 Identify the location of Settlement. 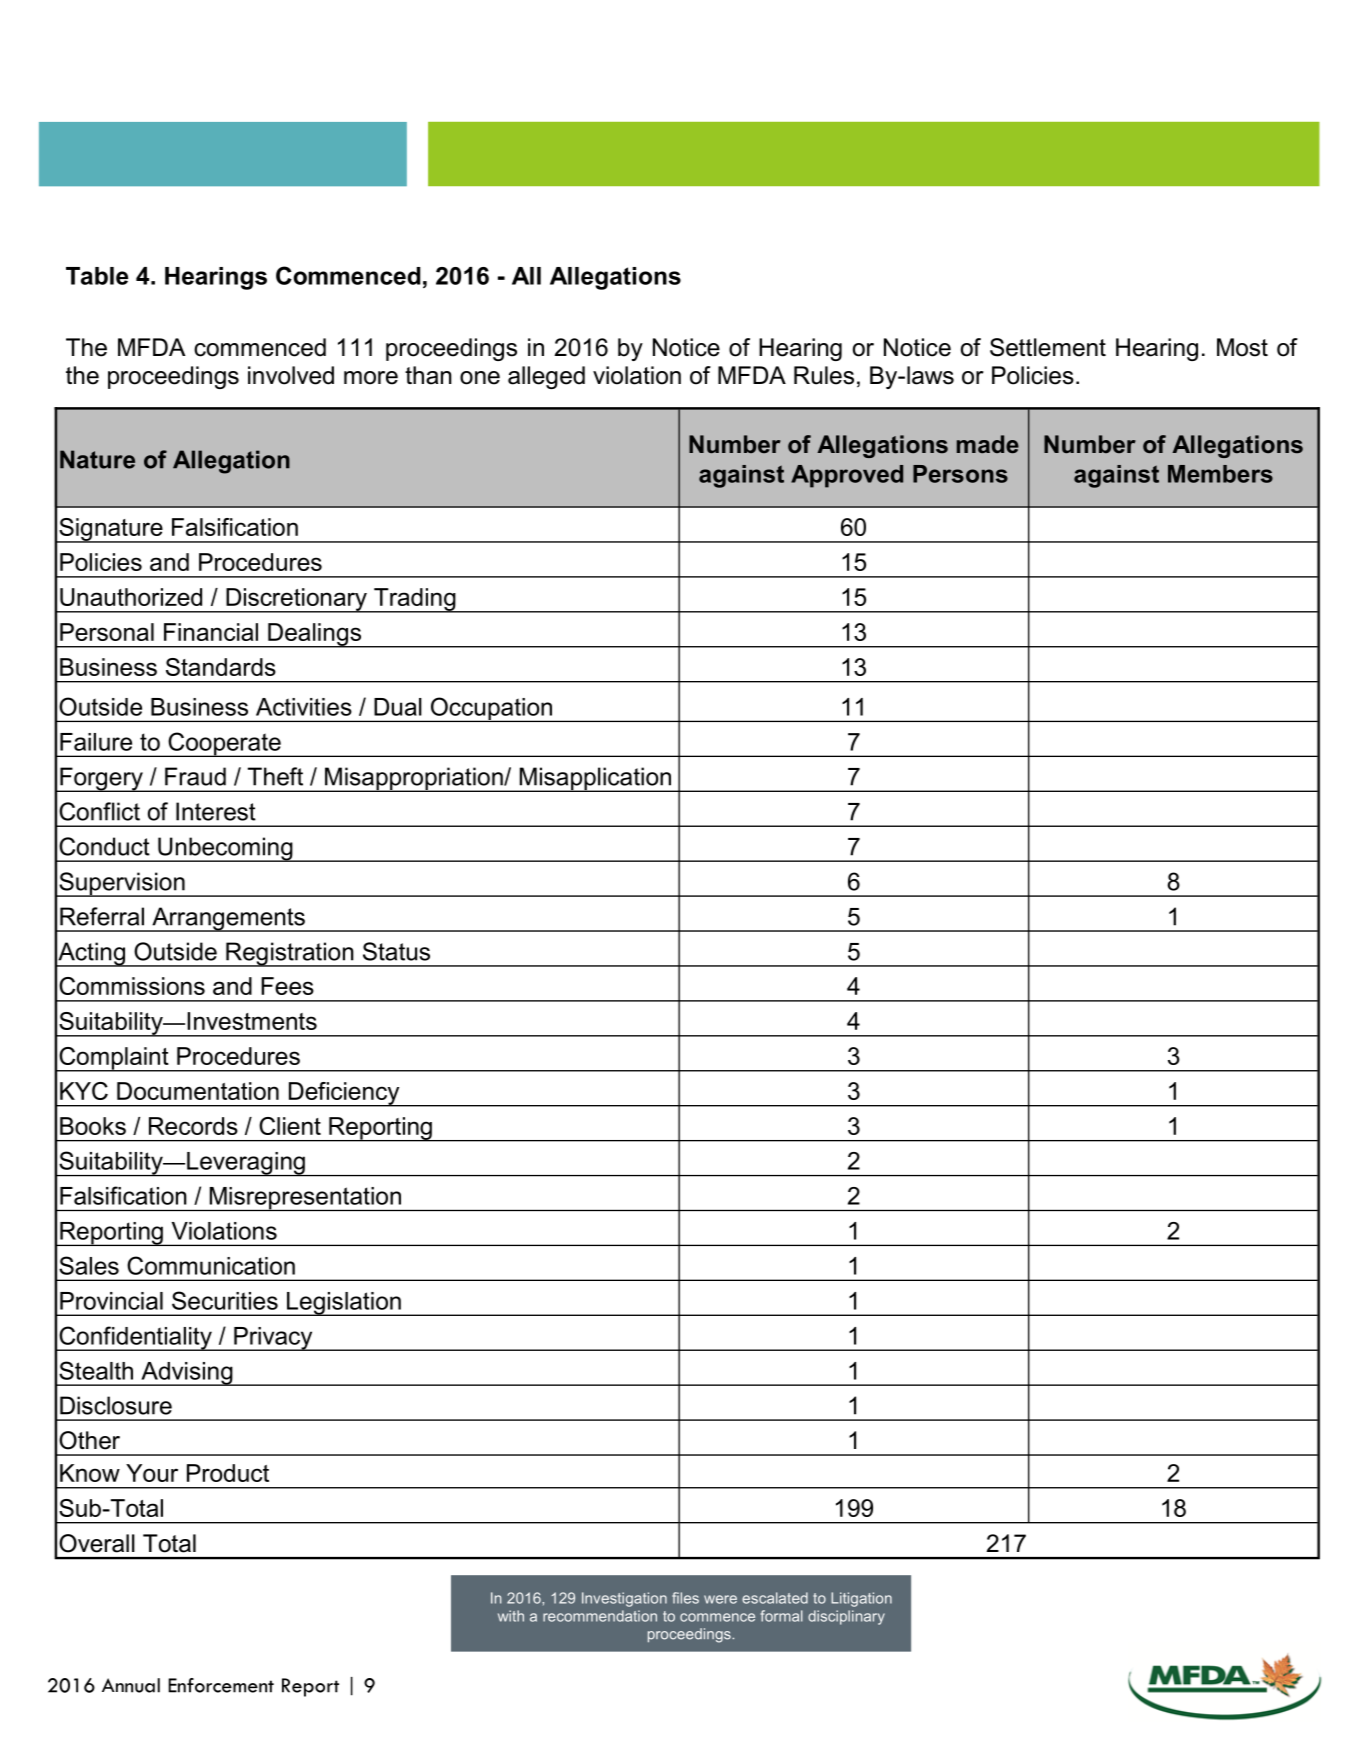
(1048, 347).
